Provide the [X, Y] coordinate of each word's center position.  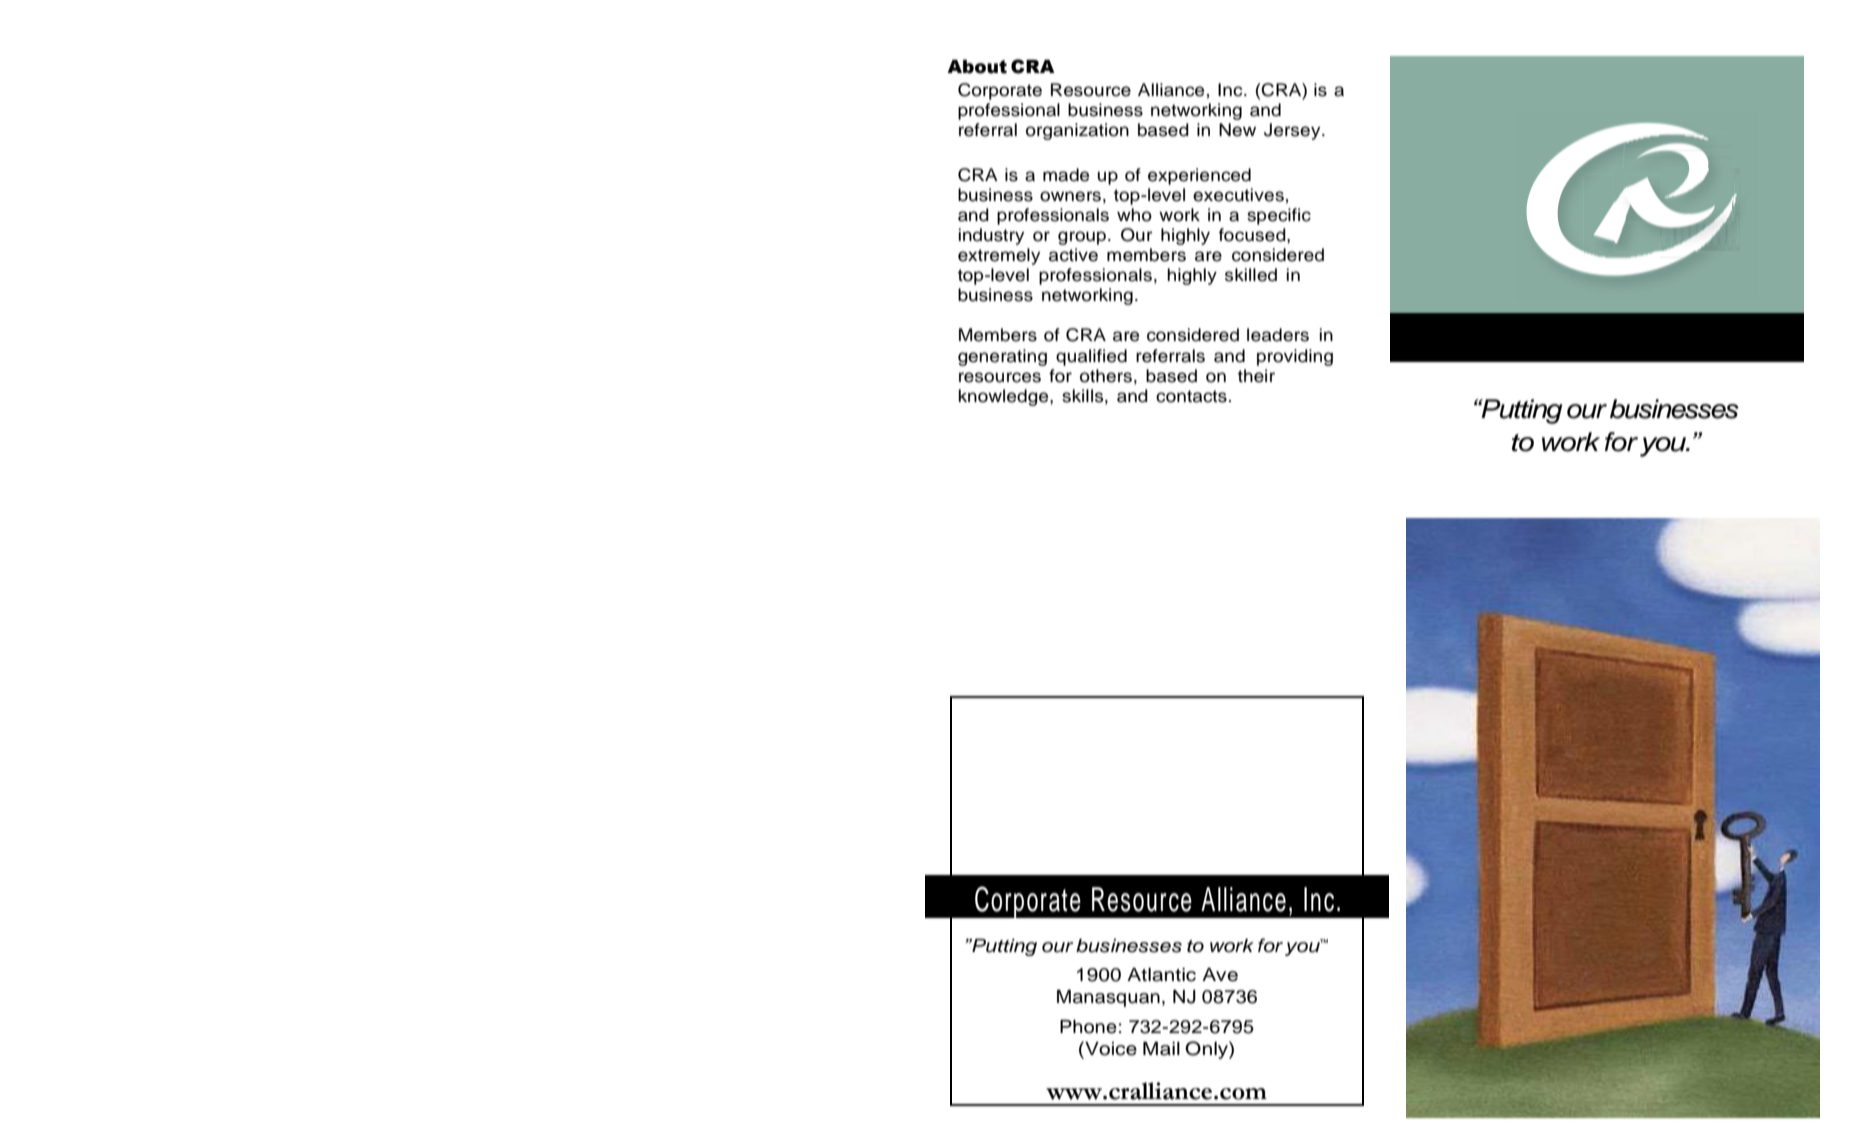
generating [1002, 357]
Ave [1220, 975]
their [1256, 376]
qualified [1091, 357]
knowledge [1005, 397]
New [1237, 130]
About [977, 67]
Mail [1161, 1049]
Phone [1088, 1027]
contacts [1191, 396]
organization [1077, 131]
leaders [1278, 335]
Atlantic [1161, 975]
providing [1295, 357]
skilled [1251, 275]
